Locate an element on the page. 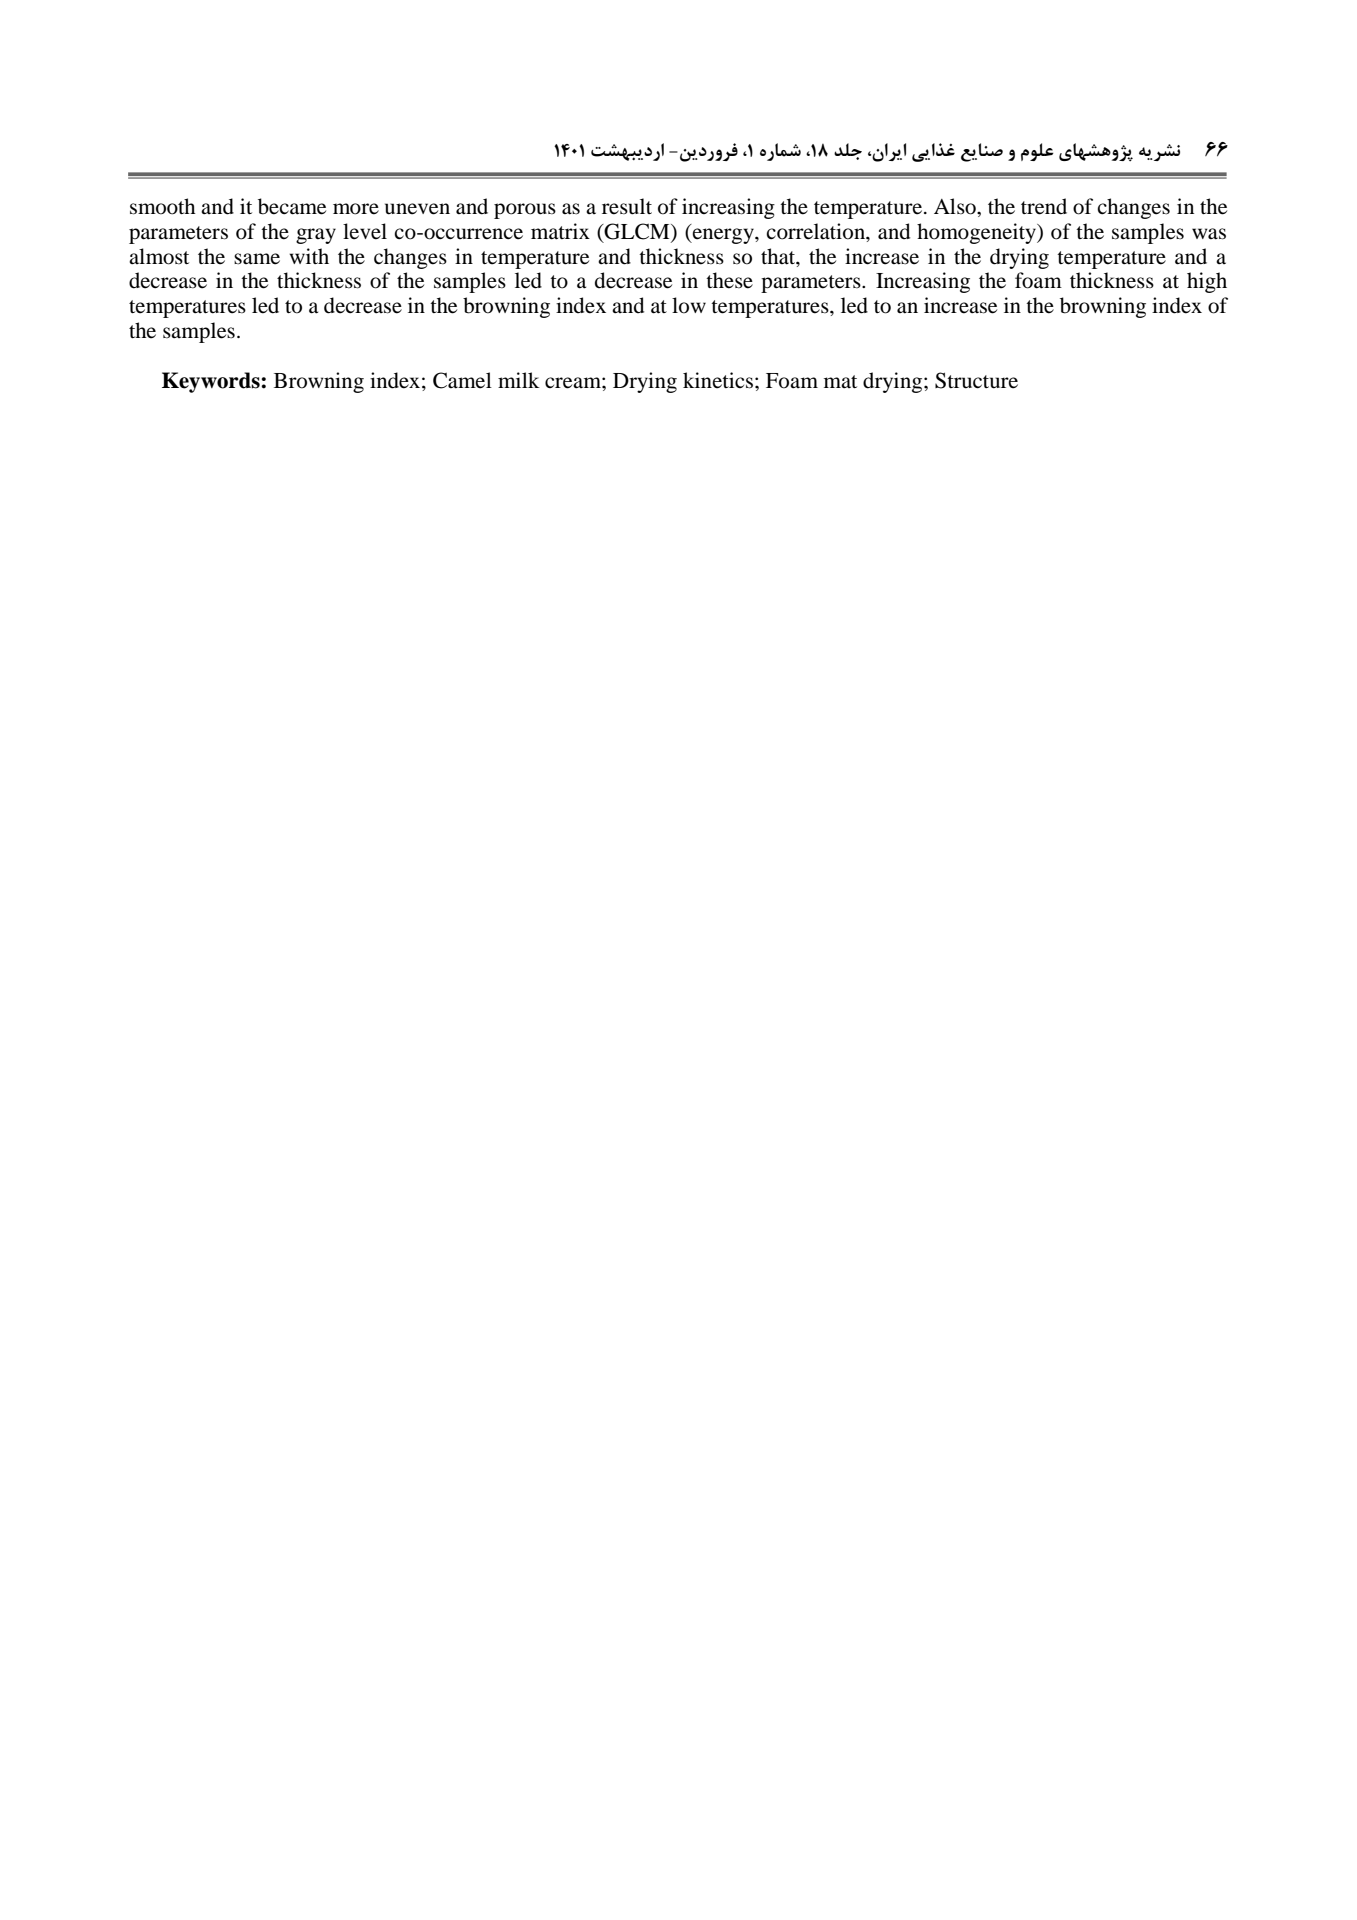 This document has height=1920, width=1357. low is located at coordinates (689, 305).
